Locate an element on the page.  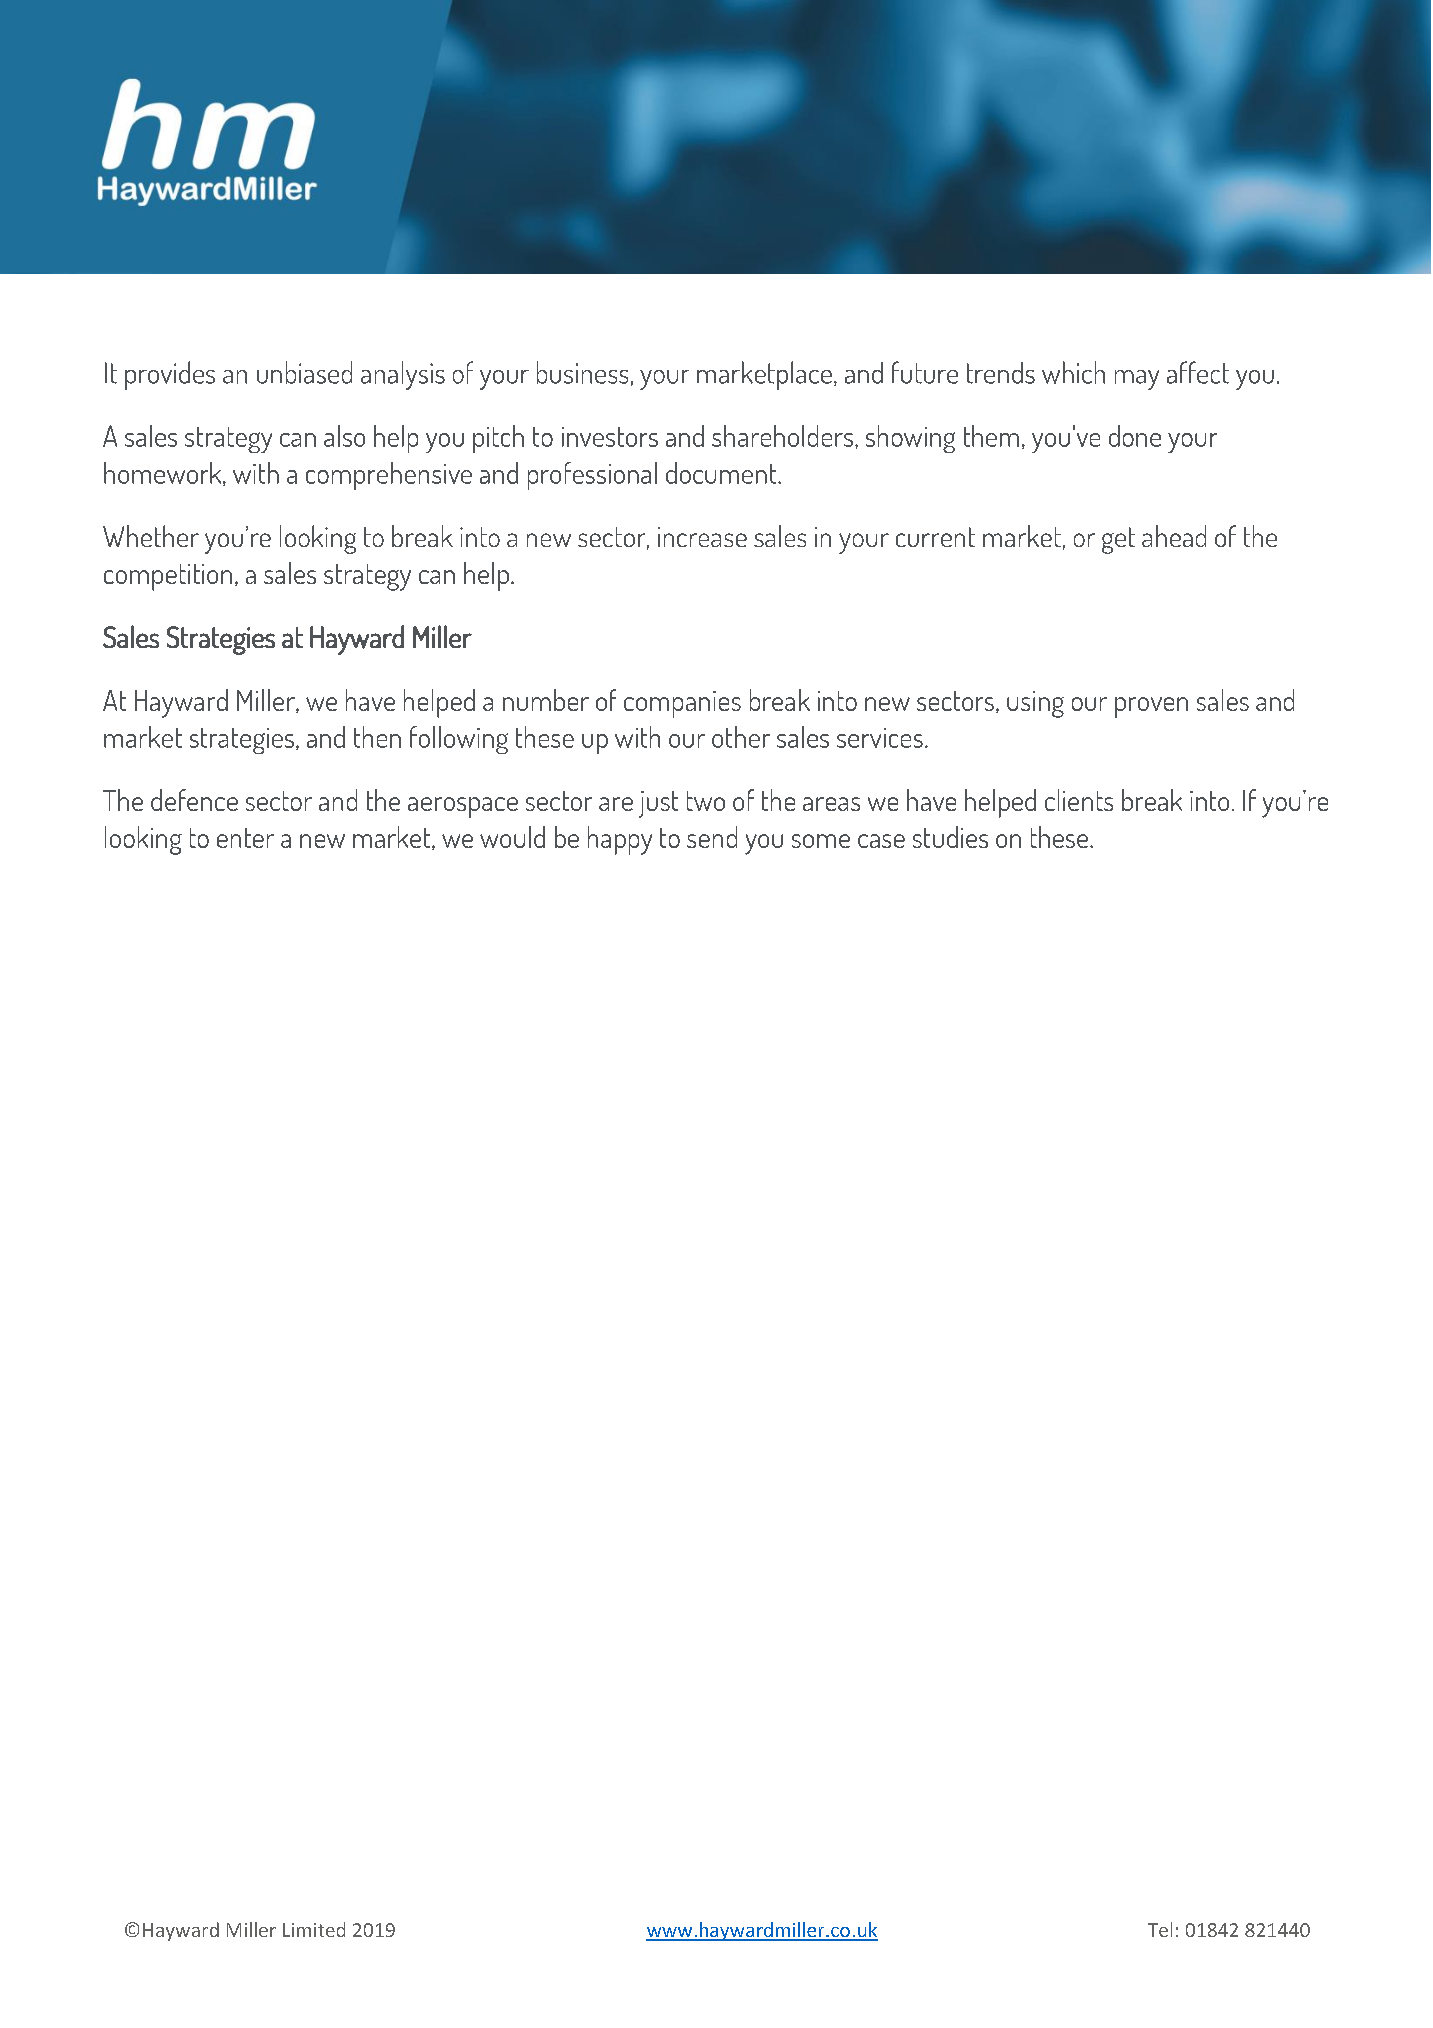
which is located at coordinates (1073, 372).
